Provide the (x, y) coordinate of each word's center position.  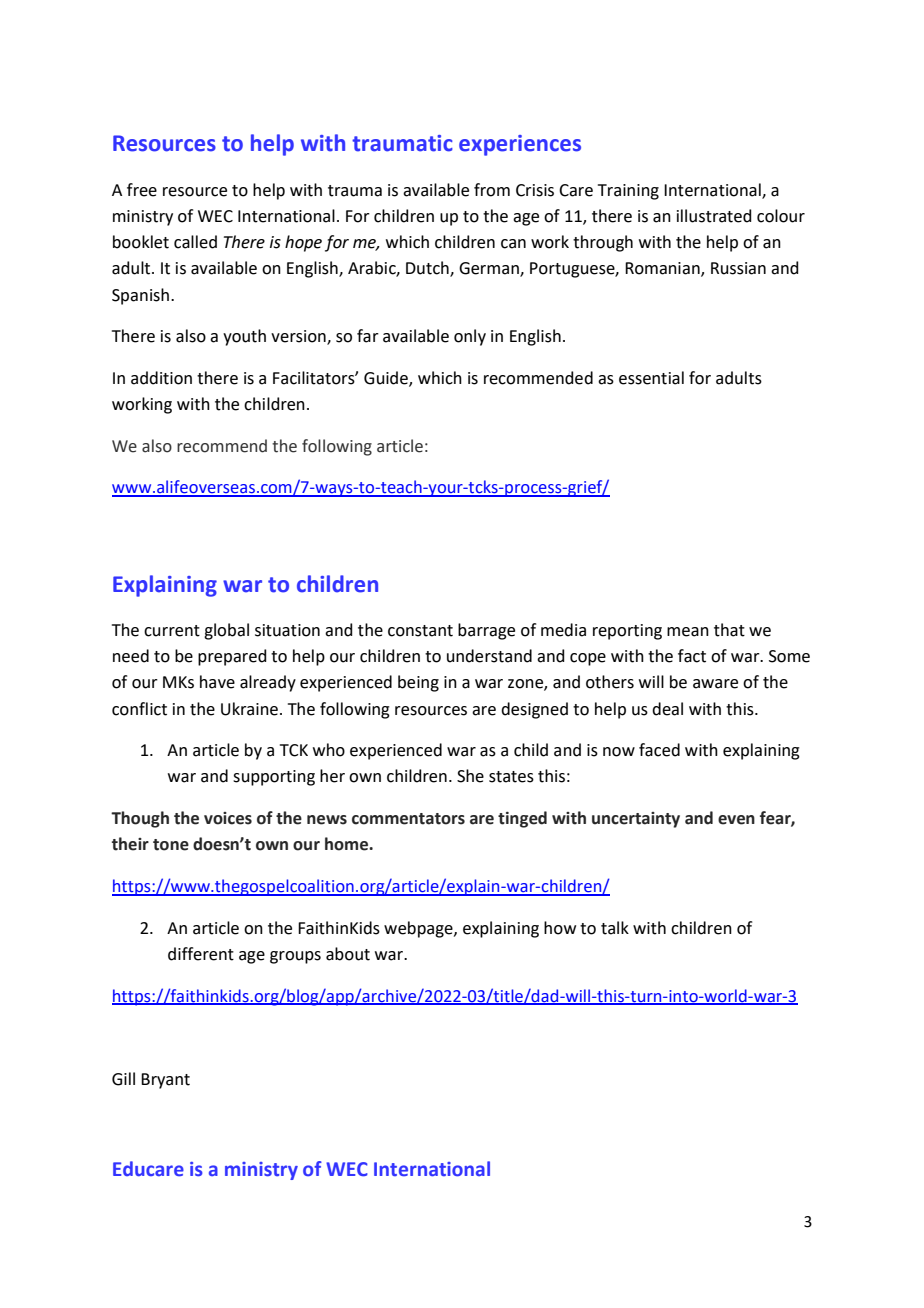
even (736, 820)
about (348, 954)
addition (161, 378)
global (226, 631)
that (729, 630)
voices (228, 818)
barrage (486, 631)
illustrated (714, 216)
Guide (387, 378)
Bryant (165, 1081)
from (492, 190)
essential (651, 378)
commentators (408, 819)
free (142, 190)
